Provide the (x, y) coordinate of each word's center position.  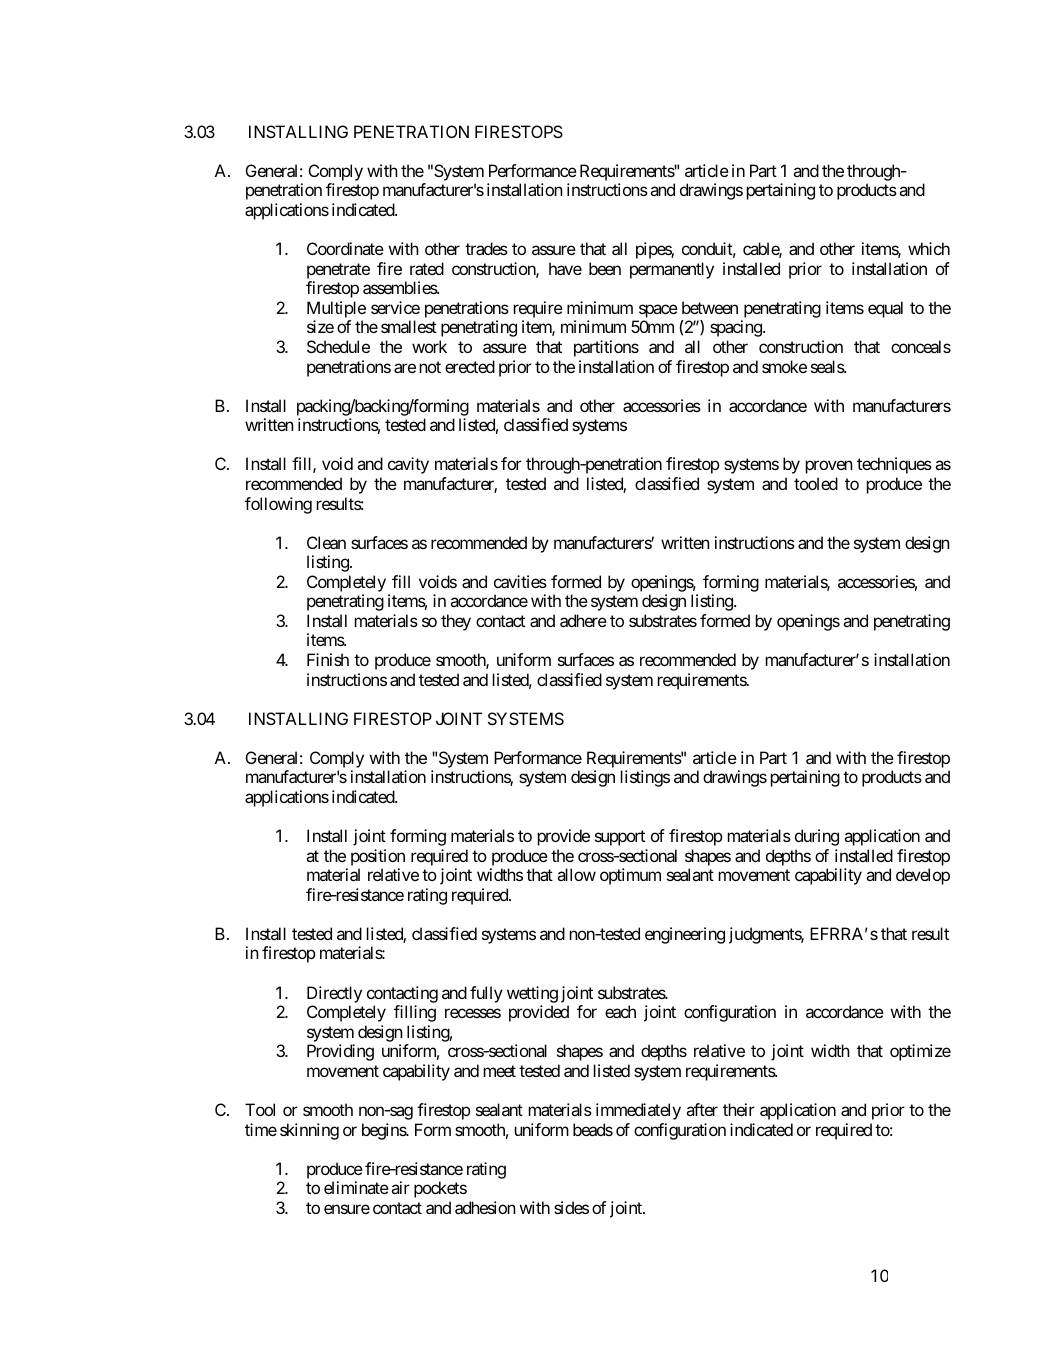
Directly (334, 994)
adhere (583, 620)
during (817, 837)
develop (923, 876)
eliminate (356, 1187)
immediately (638, 1111)
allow (576, 874)
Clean (326, 542)
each (620, 1011)
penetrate (338, 271)
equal (885, 309)
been (605, 268)
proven (829, 467)
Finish (328, 659)
